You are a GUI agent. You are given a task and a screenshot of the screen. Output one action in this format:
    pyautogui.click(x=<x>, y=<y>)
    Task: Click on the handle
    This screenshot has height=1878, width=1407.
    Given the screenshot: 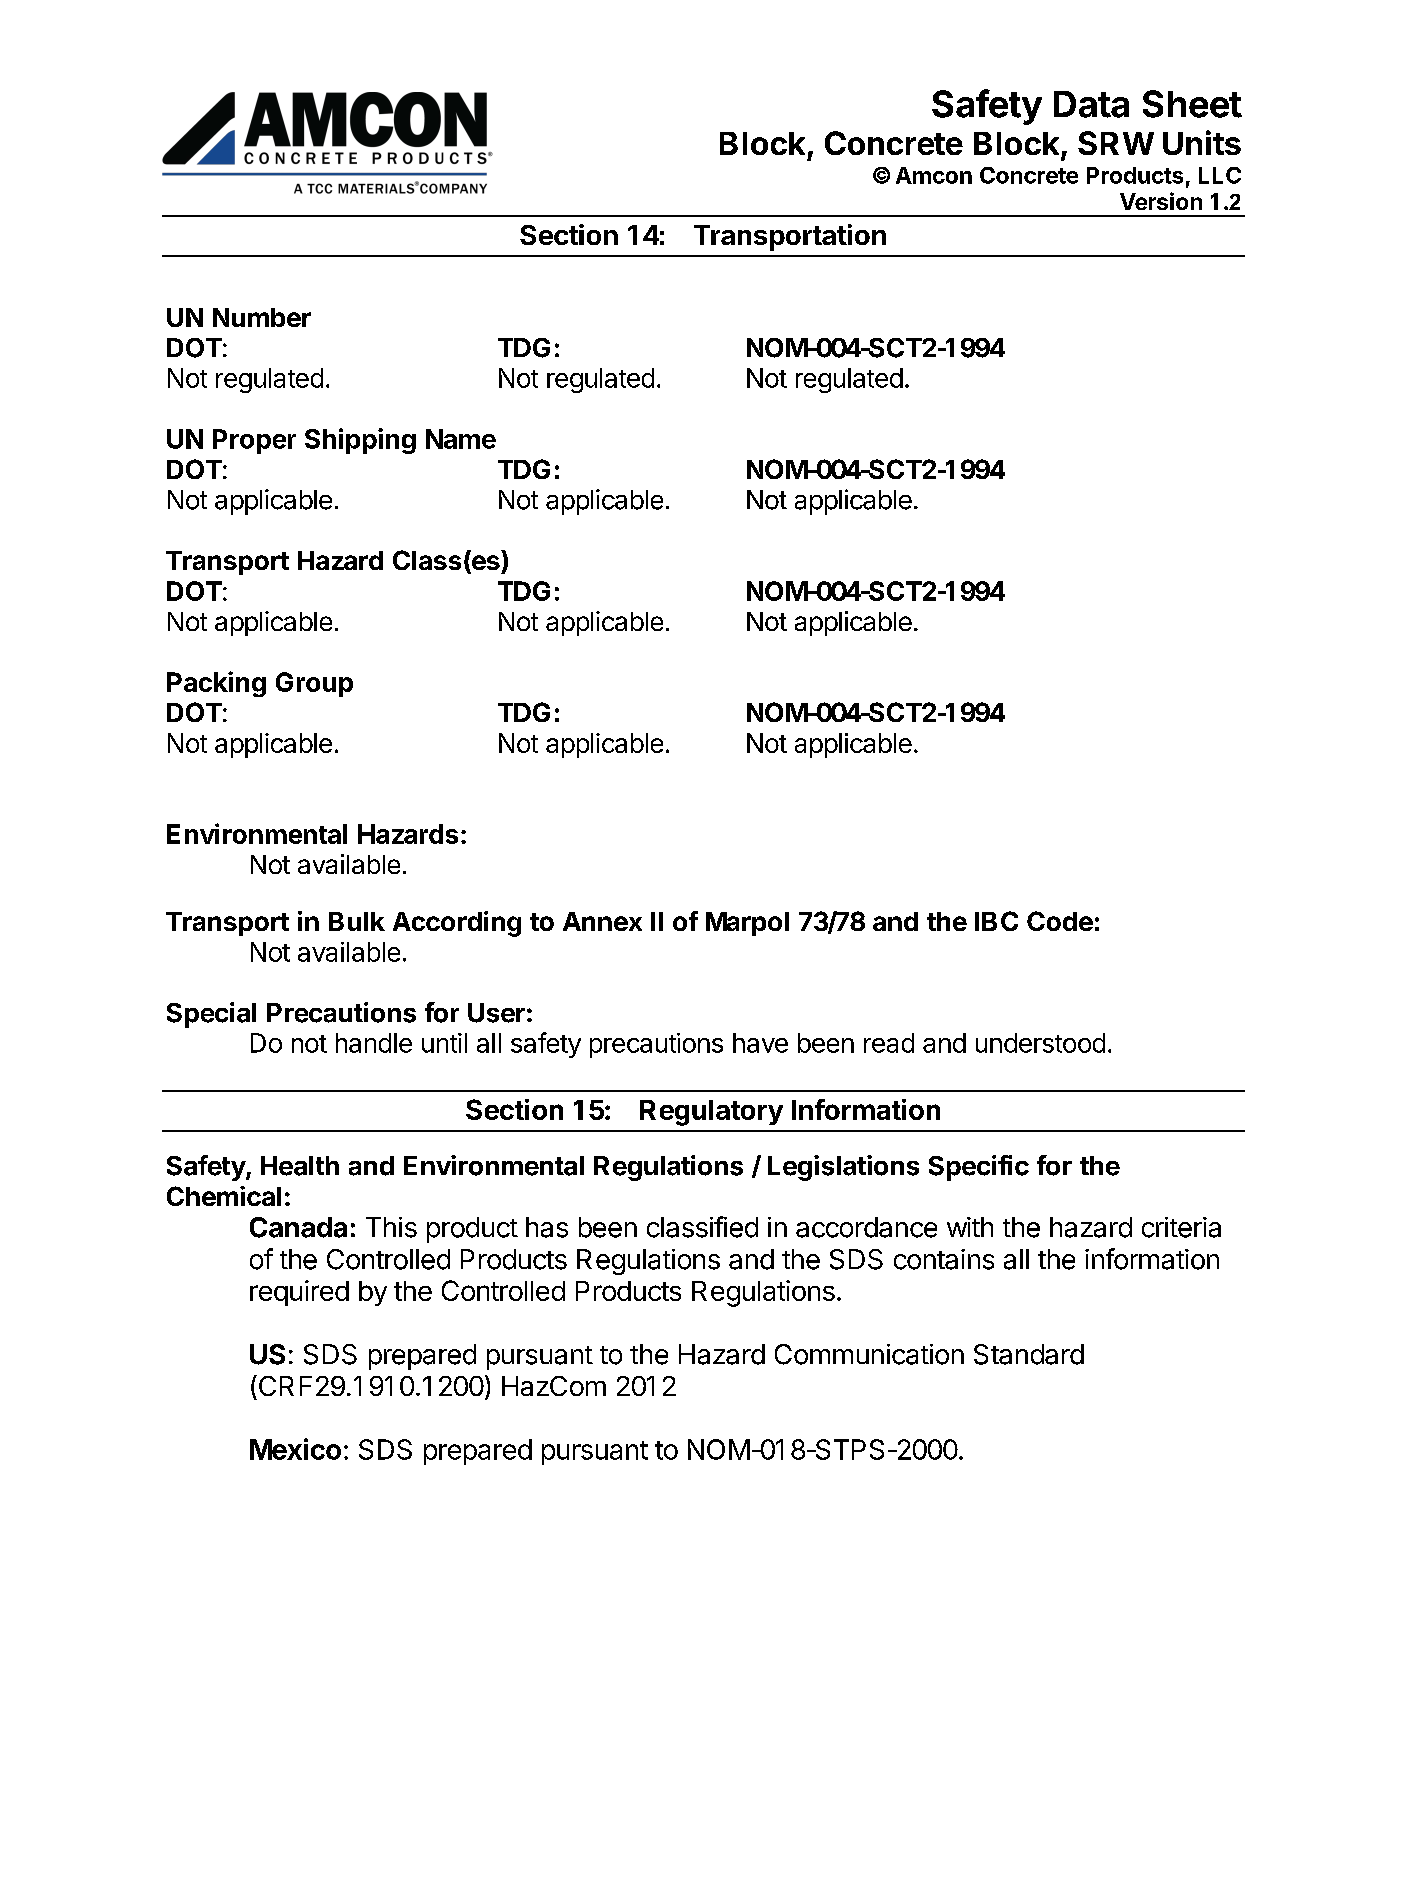 What is the action you would take?
    pyautogui.click(x=374, y=1043)
